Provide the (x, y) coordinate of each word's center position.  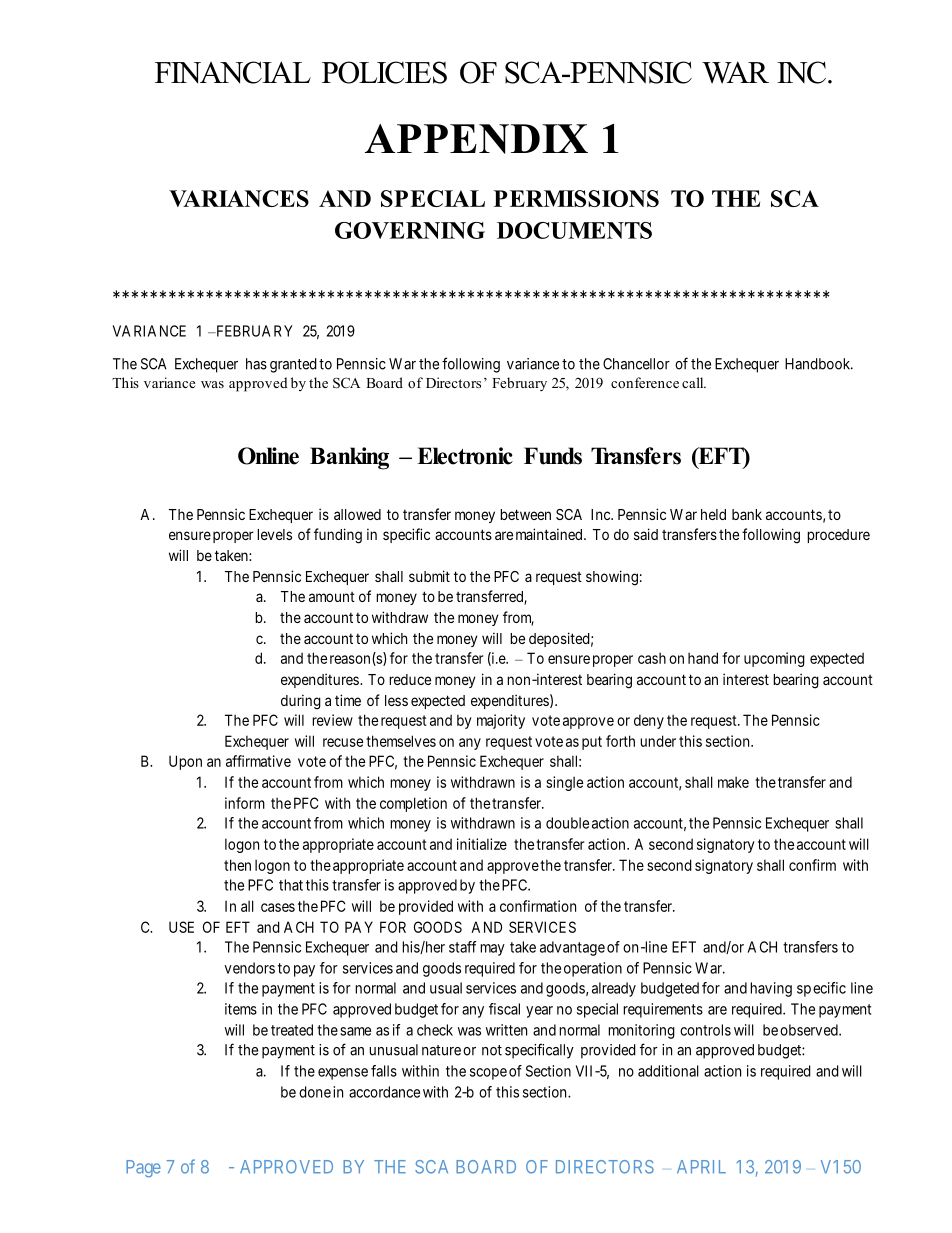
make (733, 782)
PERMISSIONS (576, 198)
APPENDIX (476, 139)
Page (143, 1169)
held (713, 514)
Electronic (465, 456)
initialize (482, 844)
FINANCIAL (233, 72)
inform (245, 803)
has (256, 364)
